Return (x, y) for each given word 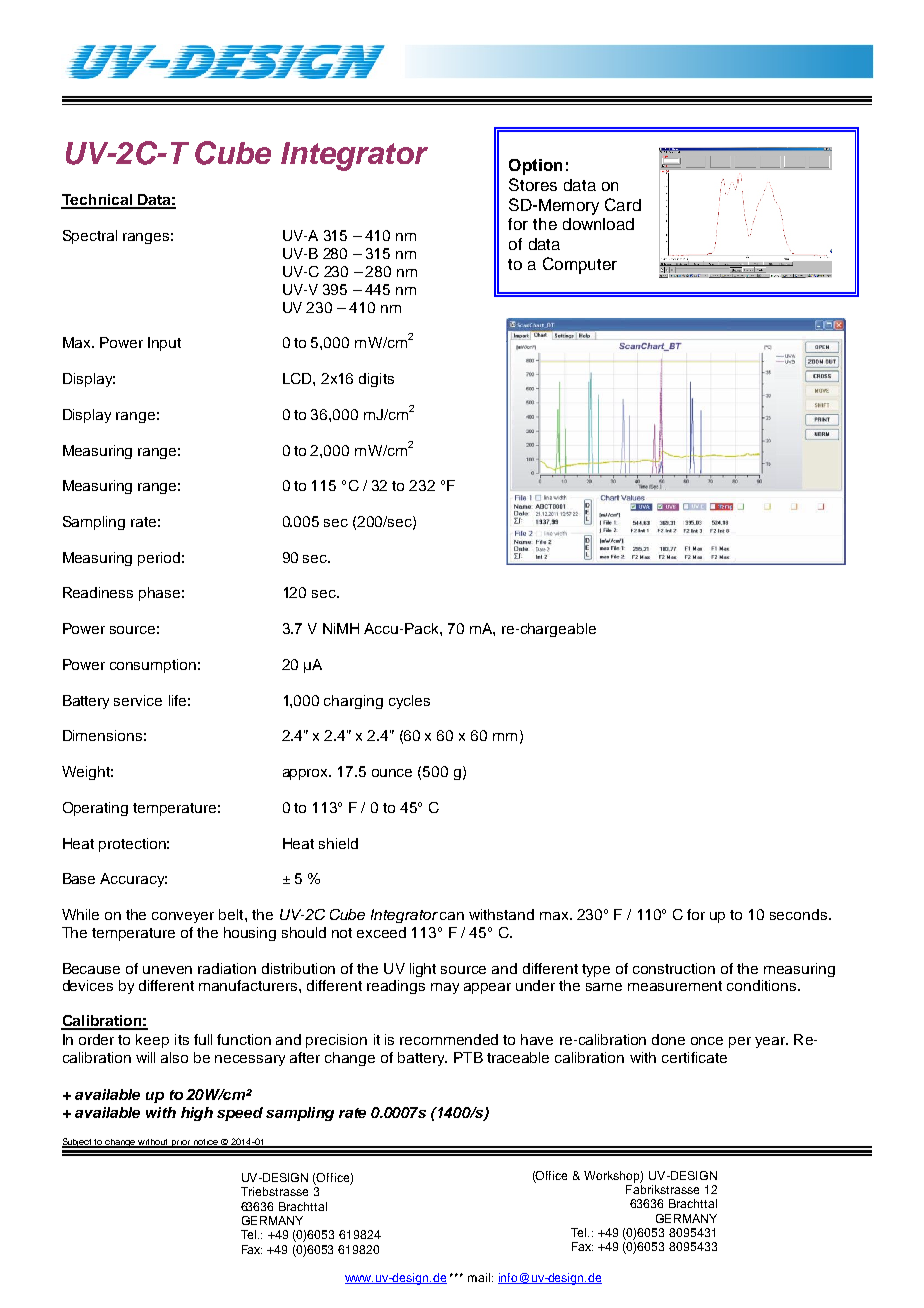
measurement (675, 986)
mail (480, 1277)
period (159, 559)
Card (623, 204)
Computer (580, 265)
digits (376, 380)
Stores (533, 184)
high (197, 1114)
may (445, 988)
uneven (167, 970)
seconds (798, 914)
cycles (409, 702)
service (138, 700)
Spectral (90, 237)
